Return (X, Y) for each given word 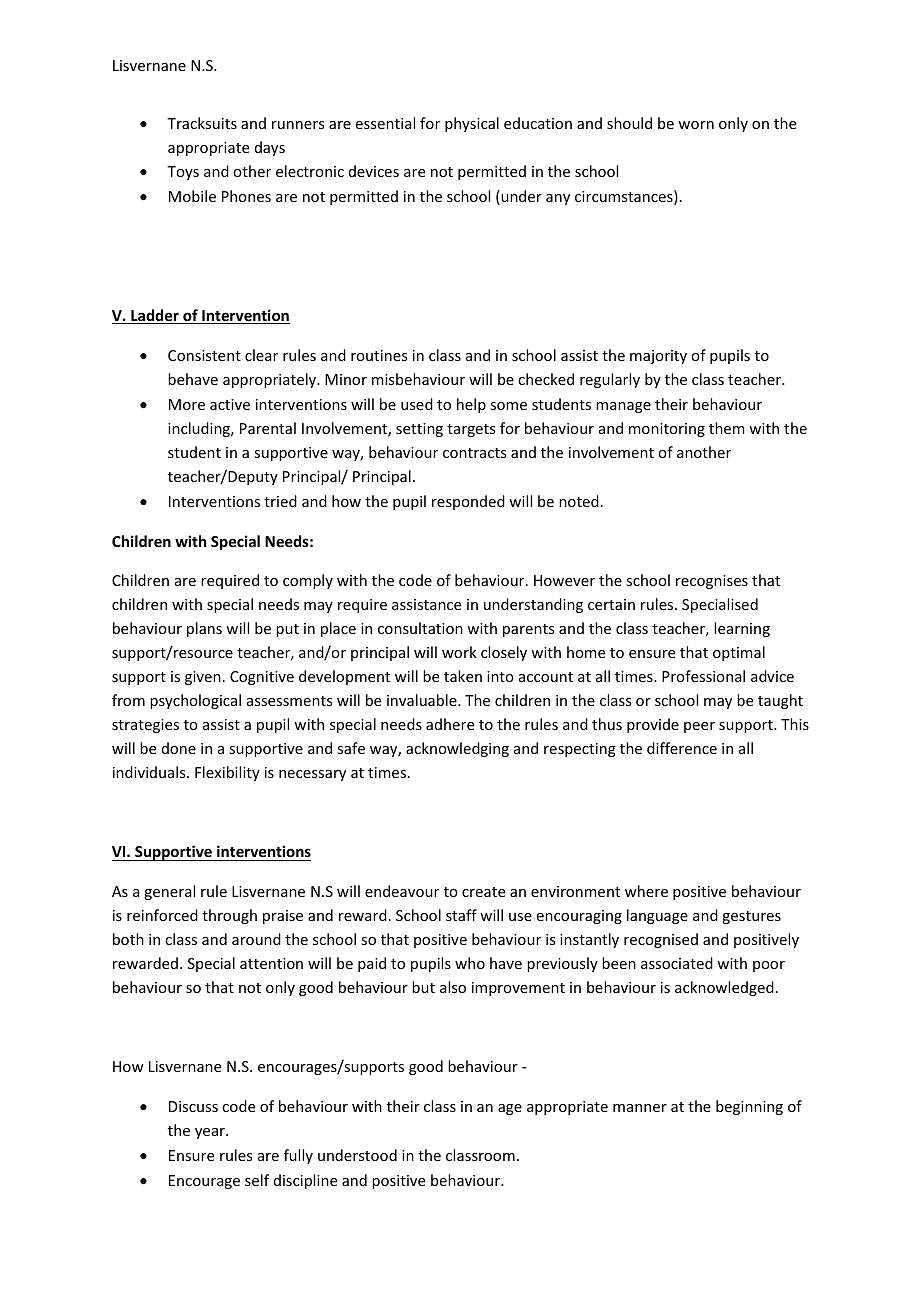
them (727, 428)
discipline (305, 1181)
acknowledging (457, 749)
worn (696, 125)
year (211, 1133)
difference (682, 748)
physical (472, 124)
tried (280, 501)
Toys (183, 173)
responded (468, 502)
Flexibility (227, 773)
